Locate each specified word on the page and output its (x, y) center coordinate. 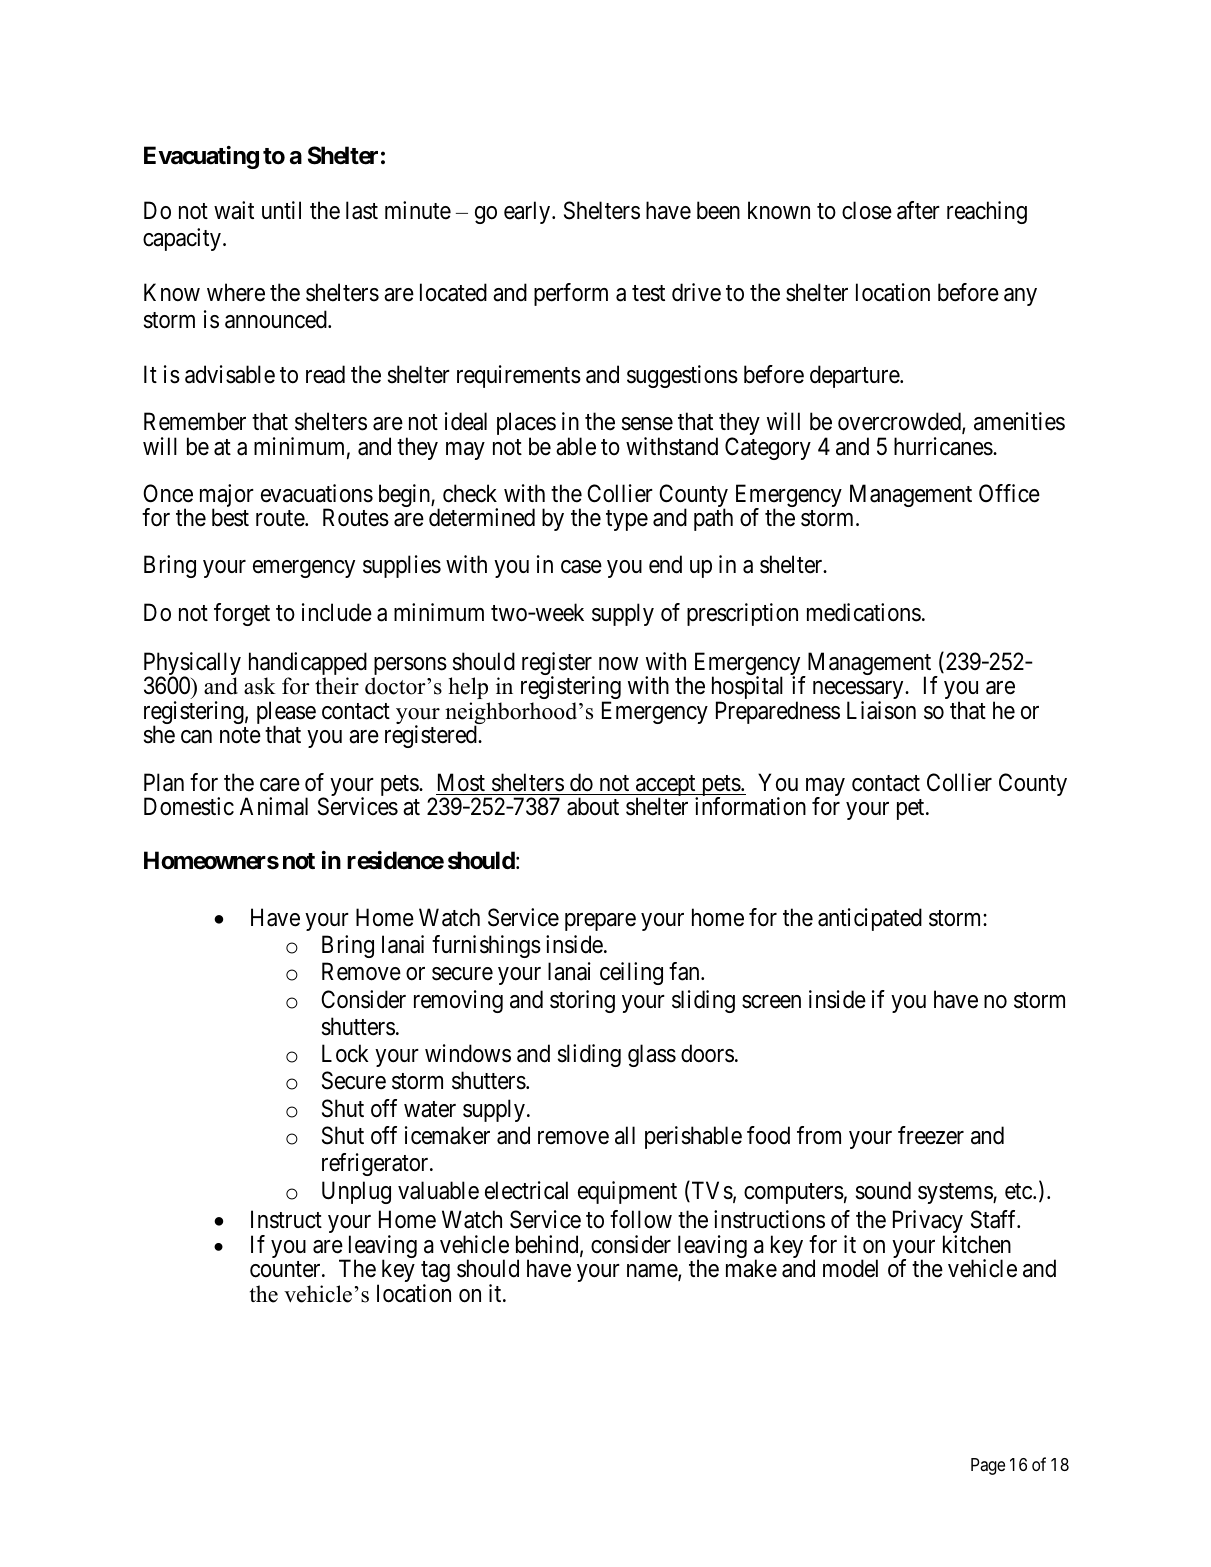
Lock (345, 1053)
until (281, 210)
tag (435, 1273)
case (581, 567)
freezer (931, 1135)
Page (988, 1466)
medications (864, 612)
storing (582, 1001)
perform (571, 294)
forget (242, 614)
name (653, 1272)
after (918, 210)
